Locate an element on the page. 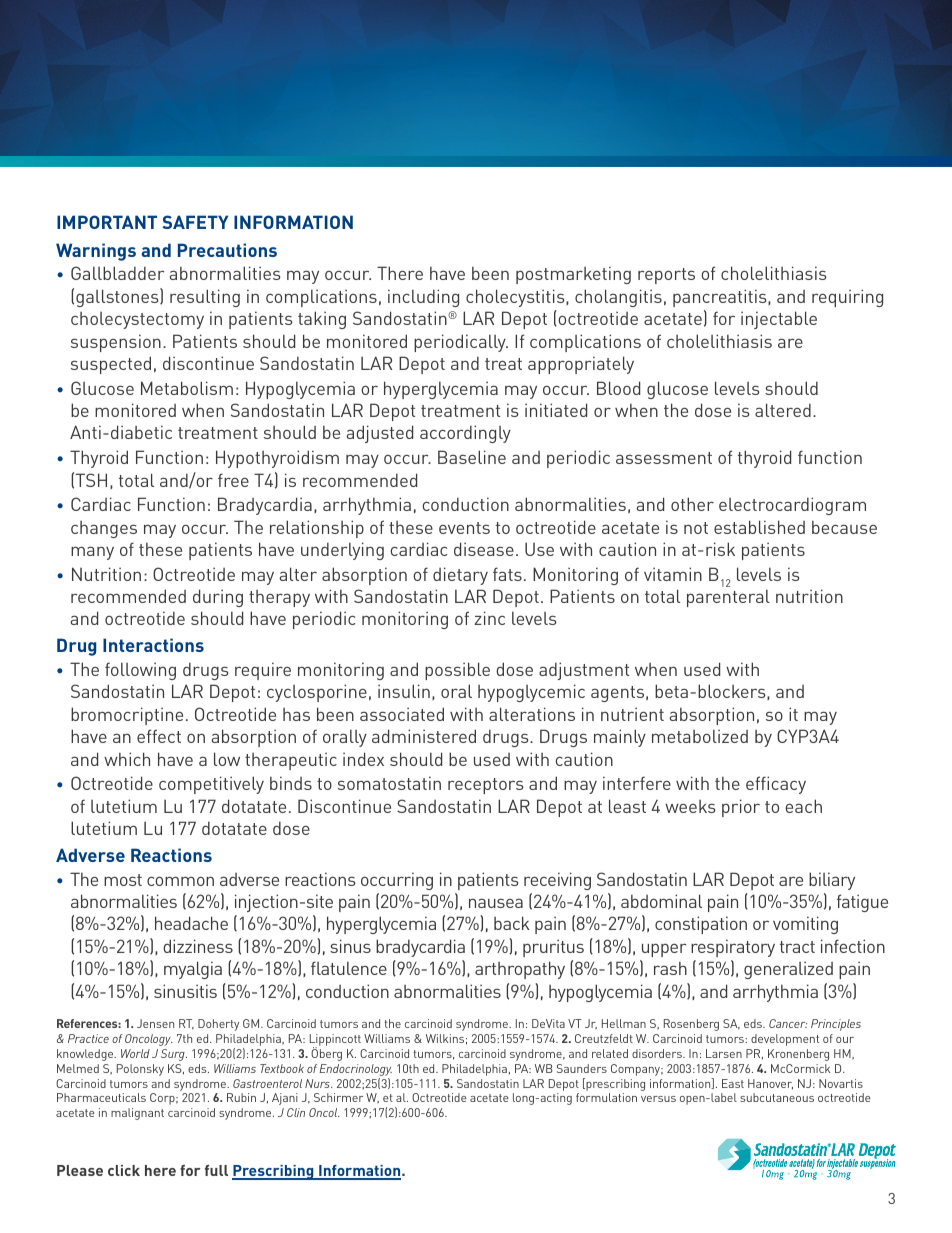 This document has width=952, height=1233. SAFETY is located at coordinates (195, 222).
